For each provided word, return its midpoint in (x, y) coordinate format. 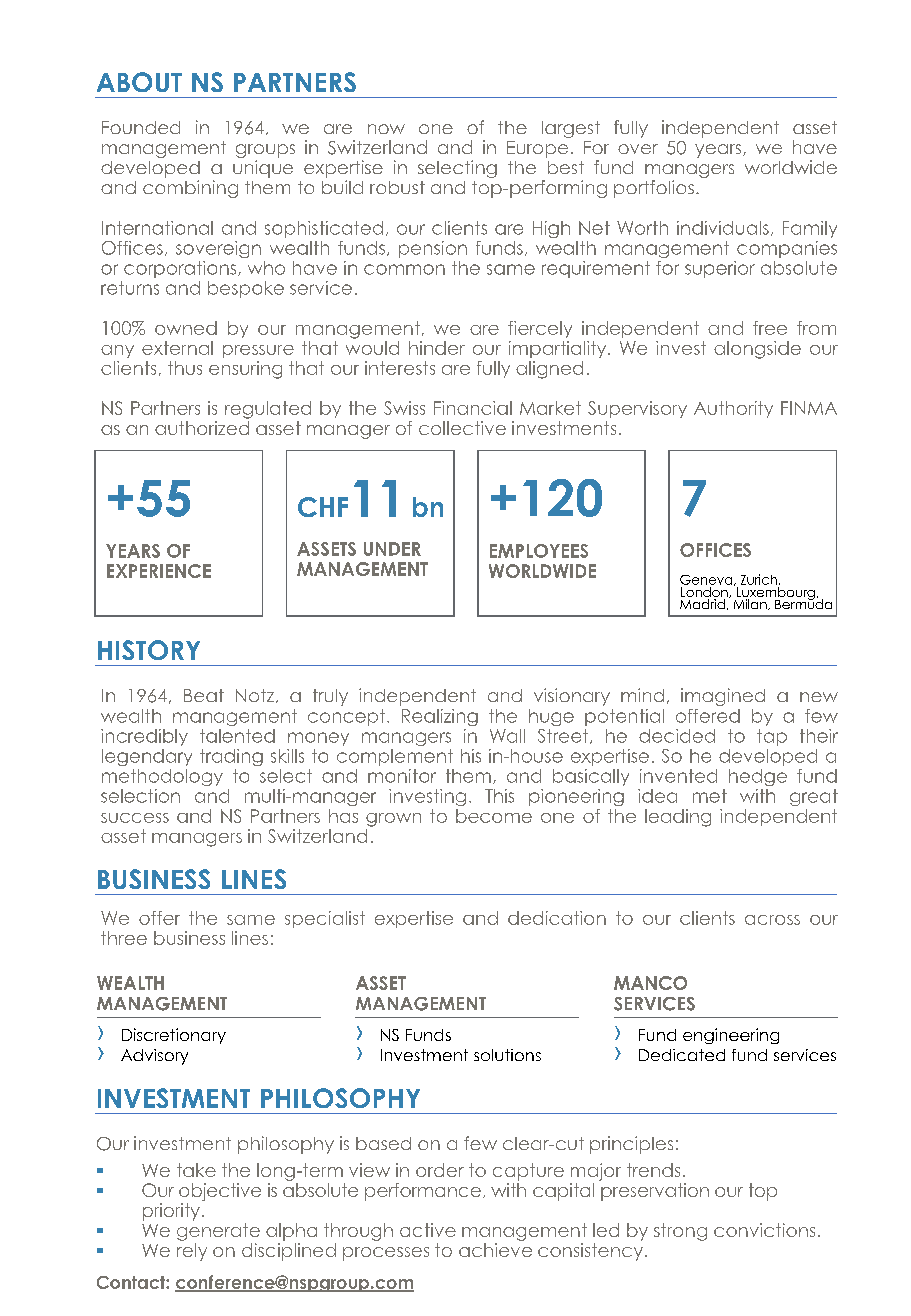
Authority (733, 409)
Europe (537, 149)
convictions (764, 1230)
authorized (202, 426)
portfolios (654, 189)
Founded (141, 127)
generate (218, 1232)
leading (678, 818)
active (428, 1230)
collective (462, 428)
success (135, 818)
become (494, 816)
